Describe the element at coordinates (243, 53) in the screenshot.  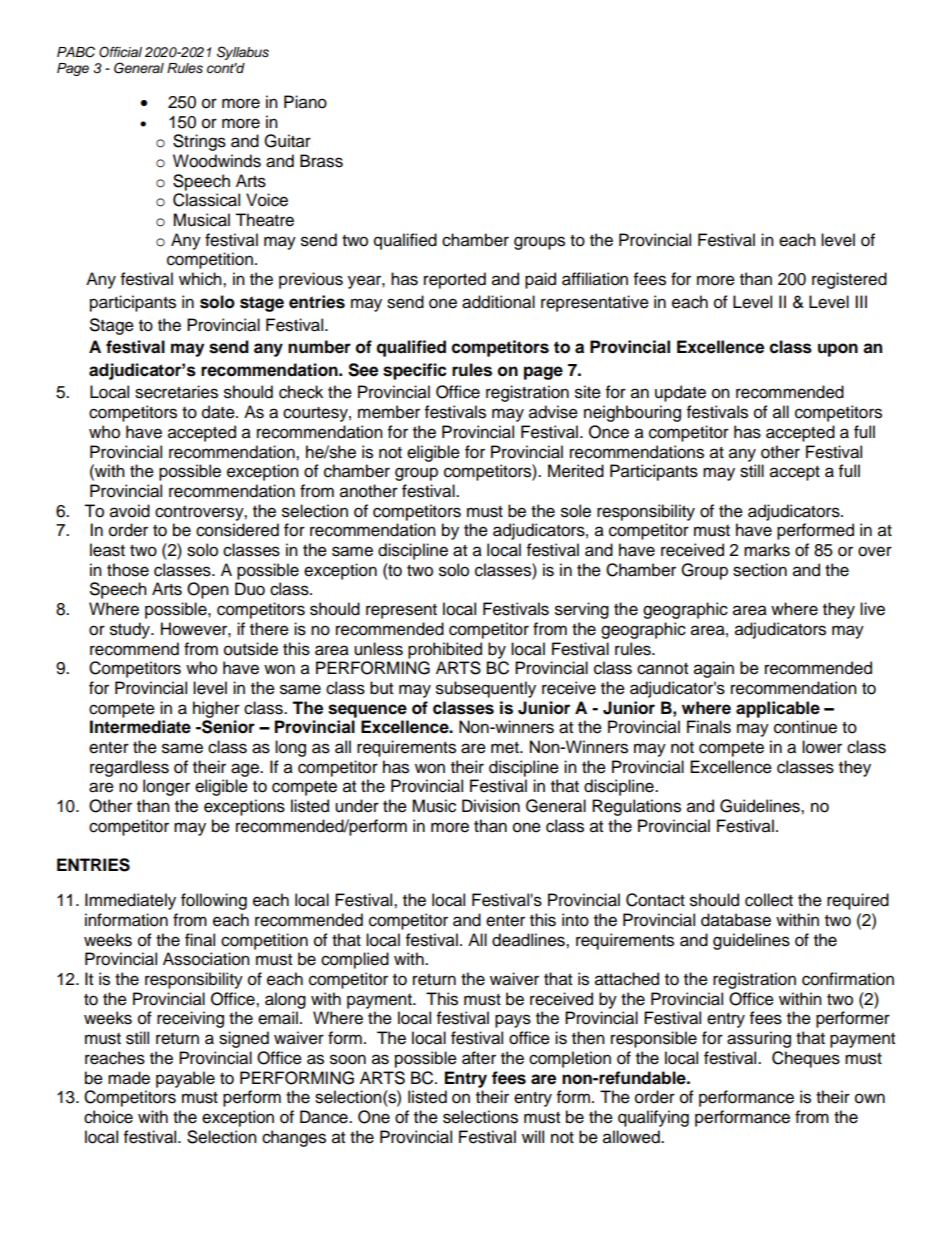
I see `Syllabus` at that location.
